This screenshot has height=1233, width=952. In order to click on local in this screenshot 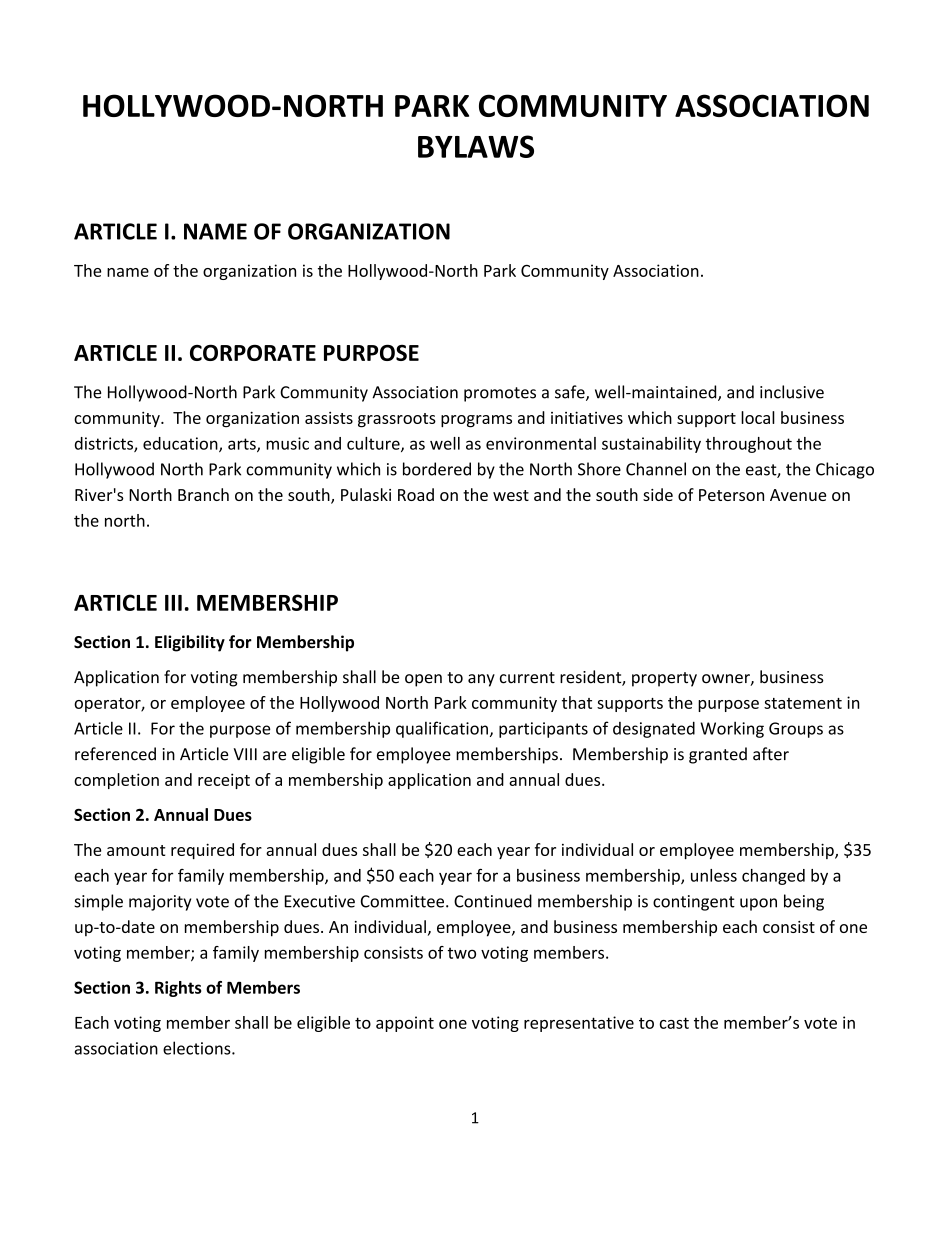, I will do `click(758, 417)`.
